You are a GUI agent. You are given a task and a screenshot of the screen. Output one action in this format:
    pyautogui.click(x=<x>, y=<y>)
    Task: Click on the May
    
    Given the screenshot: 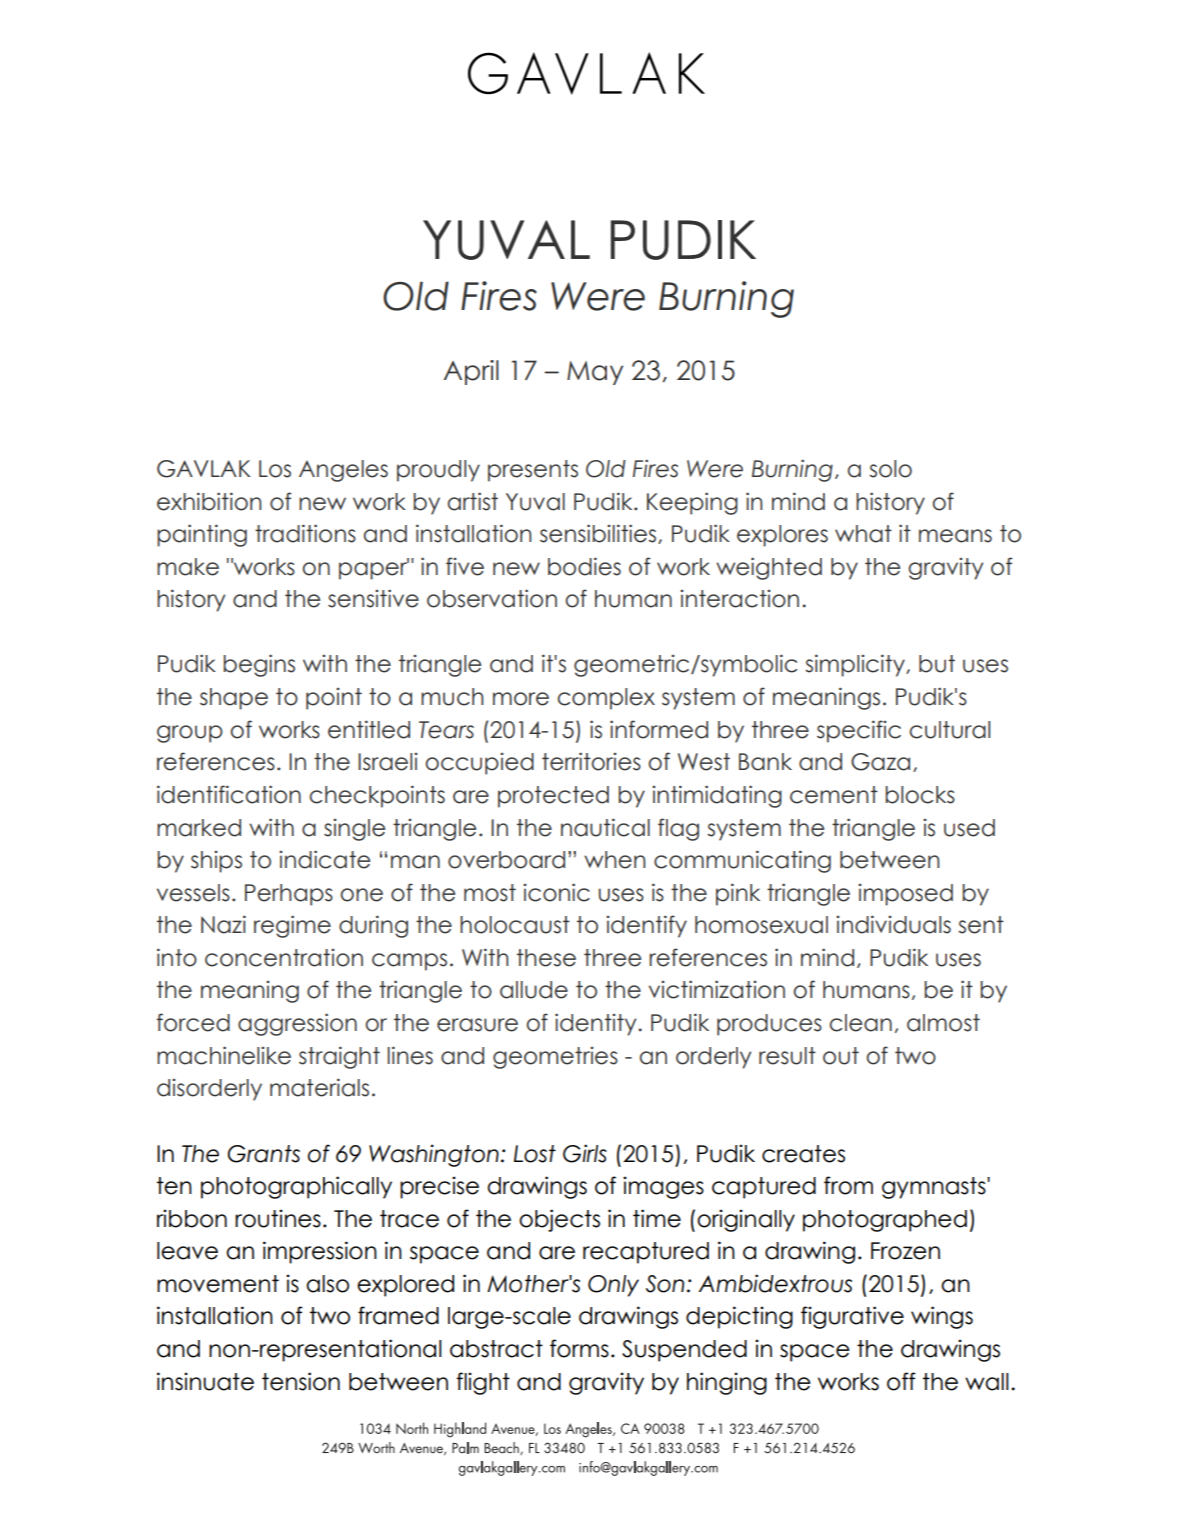 What is the action you would take?
    pyautogui.click(x=595, y=373)
